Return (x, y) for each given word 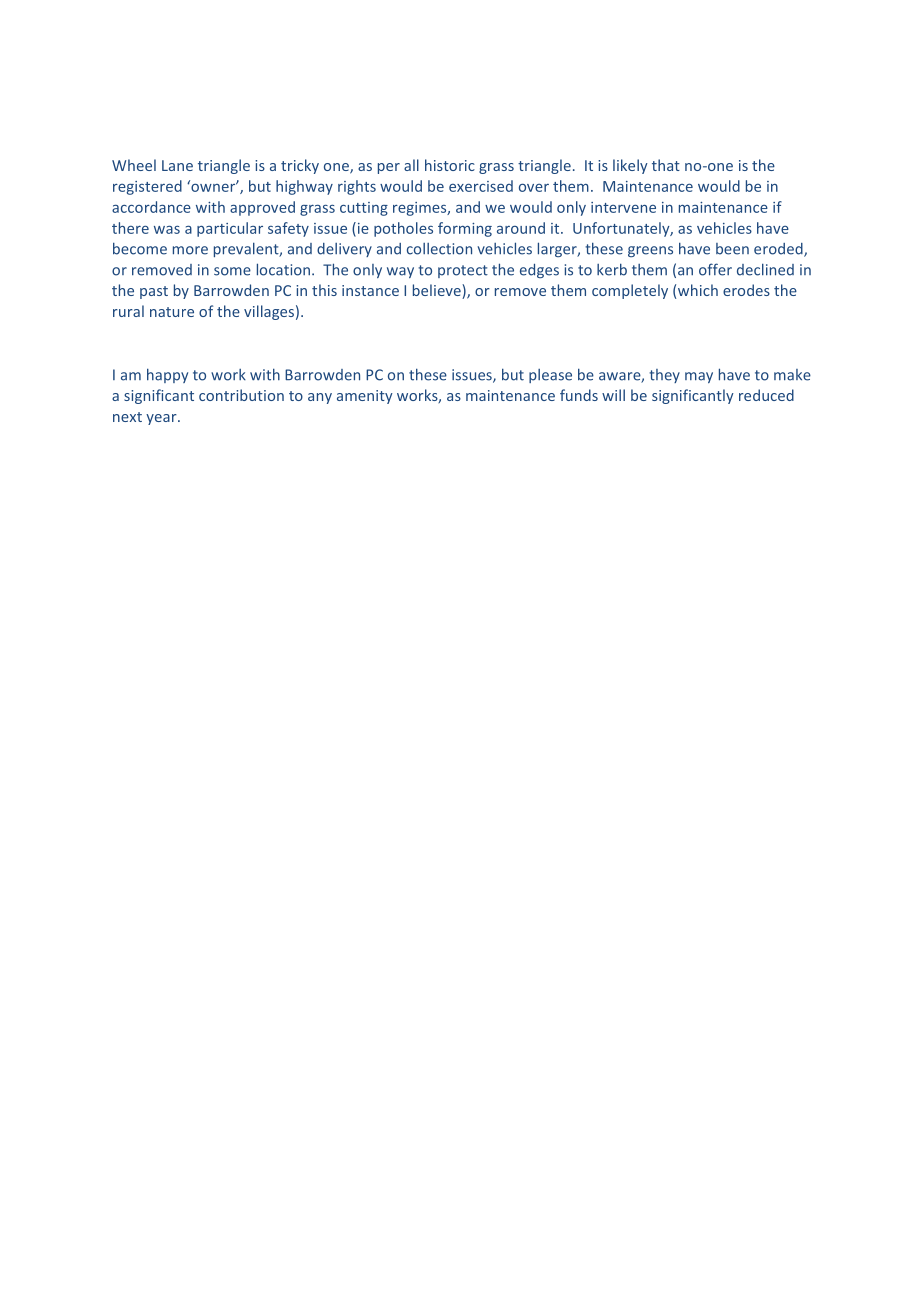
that (666, 165)
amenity (365, 397)
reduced (766, 395)
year (162, 419)
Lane (177, 165)
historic (450, 165)
